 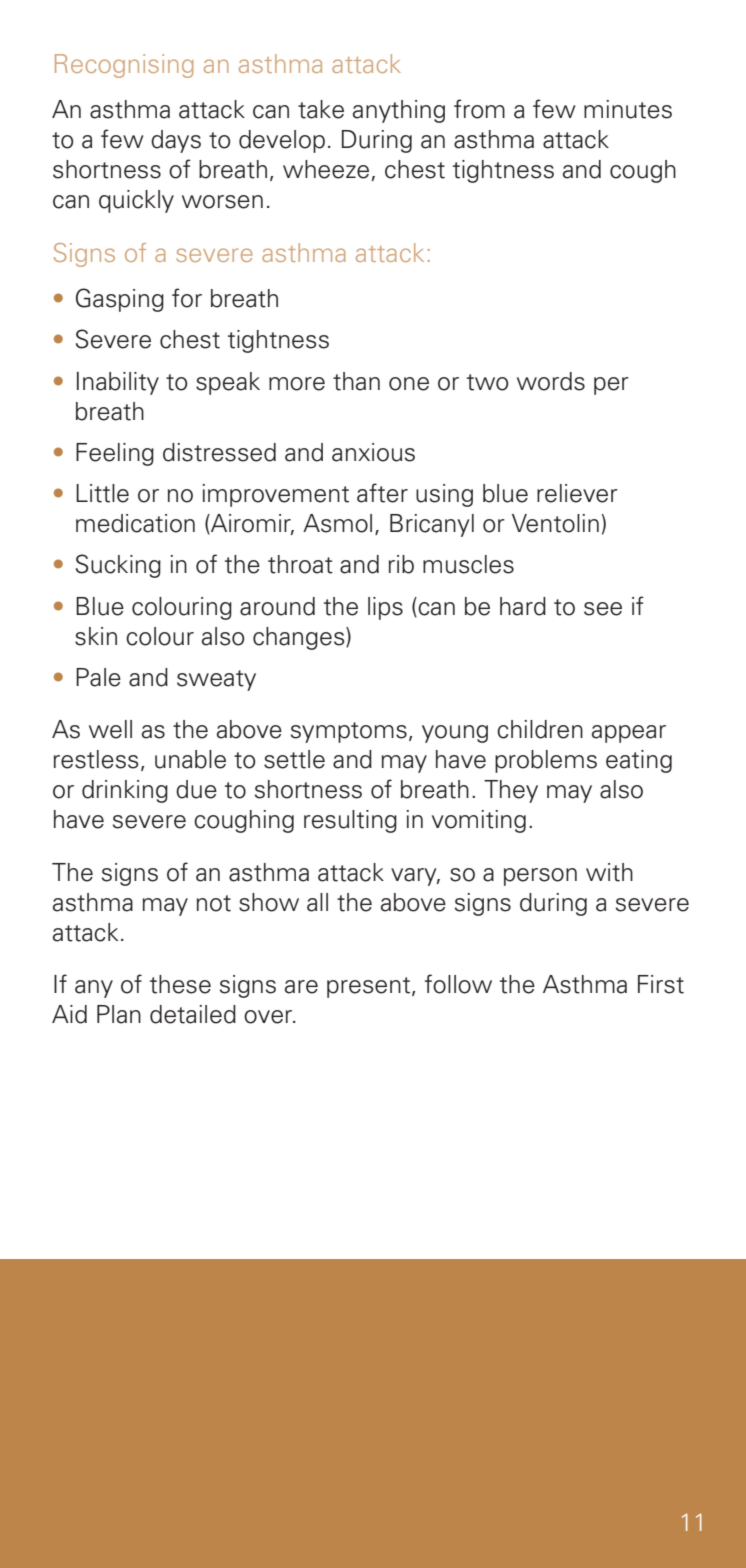 What do you see at coordinates (399, 111) in the screenshot?
I see `anything` at bounding box center [399, 111].
